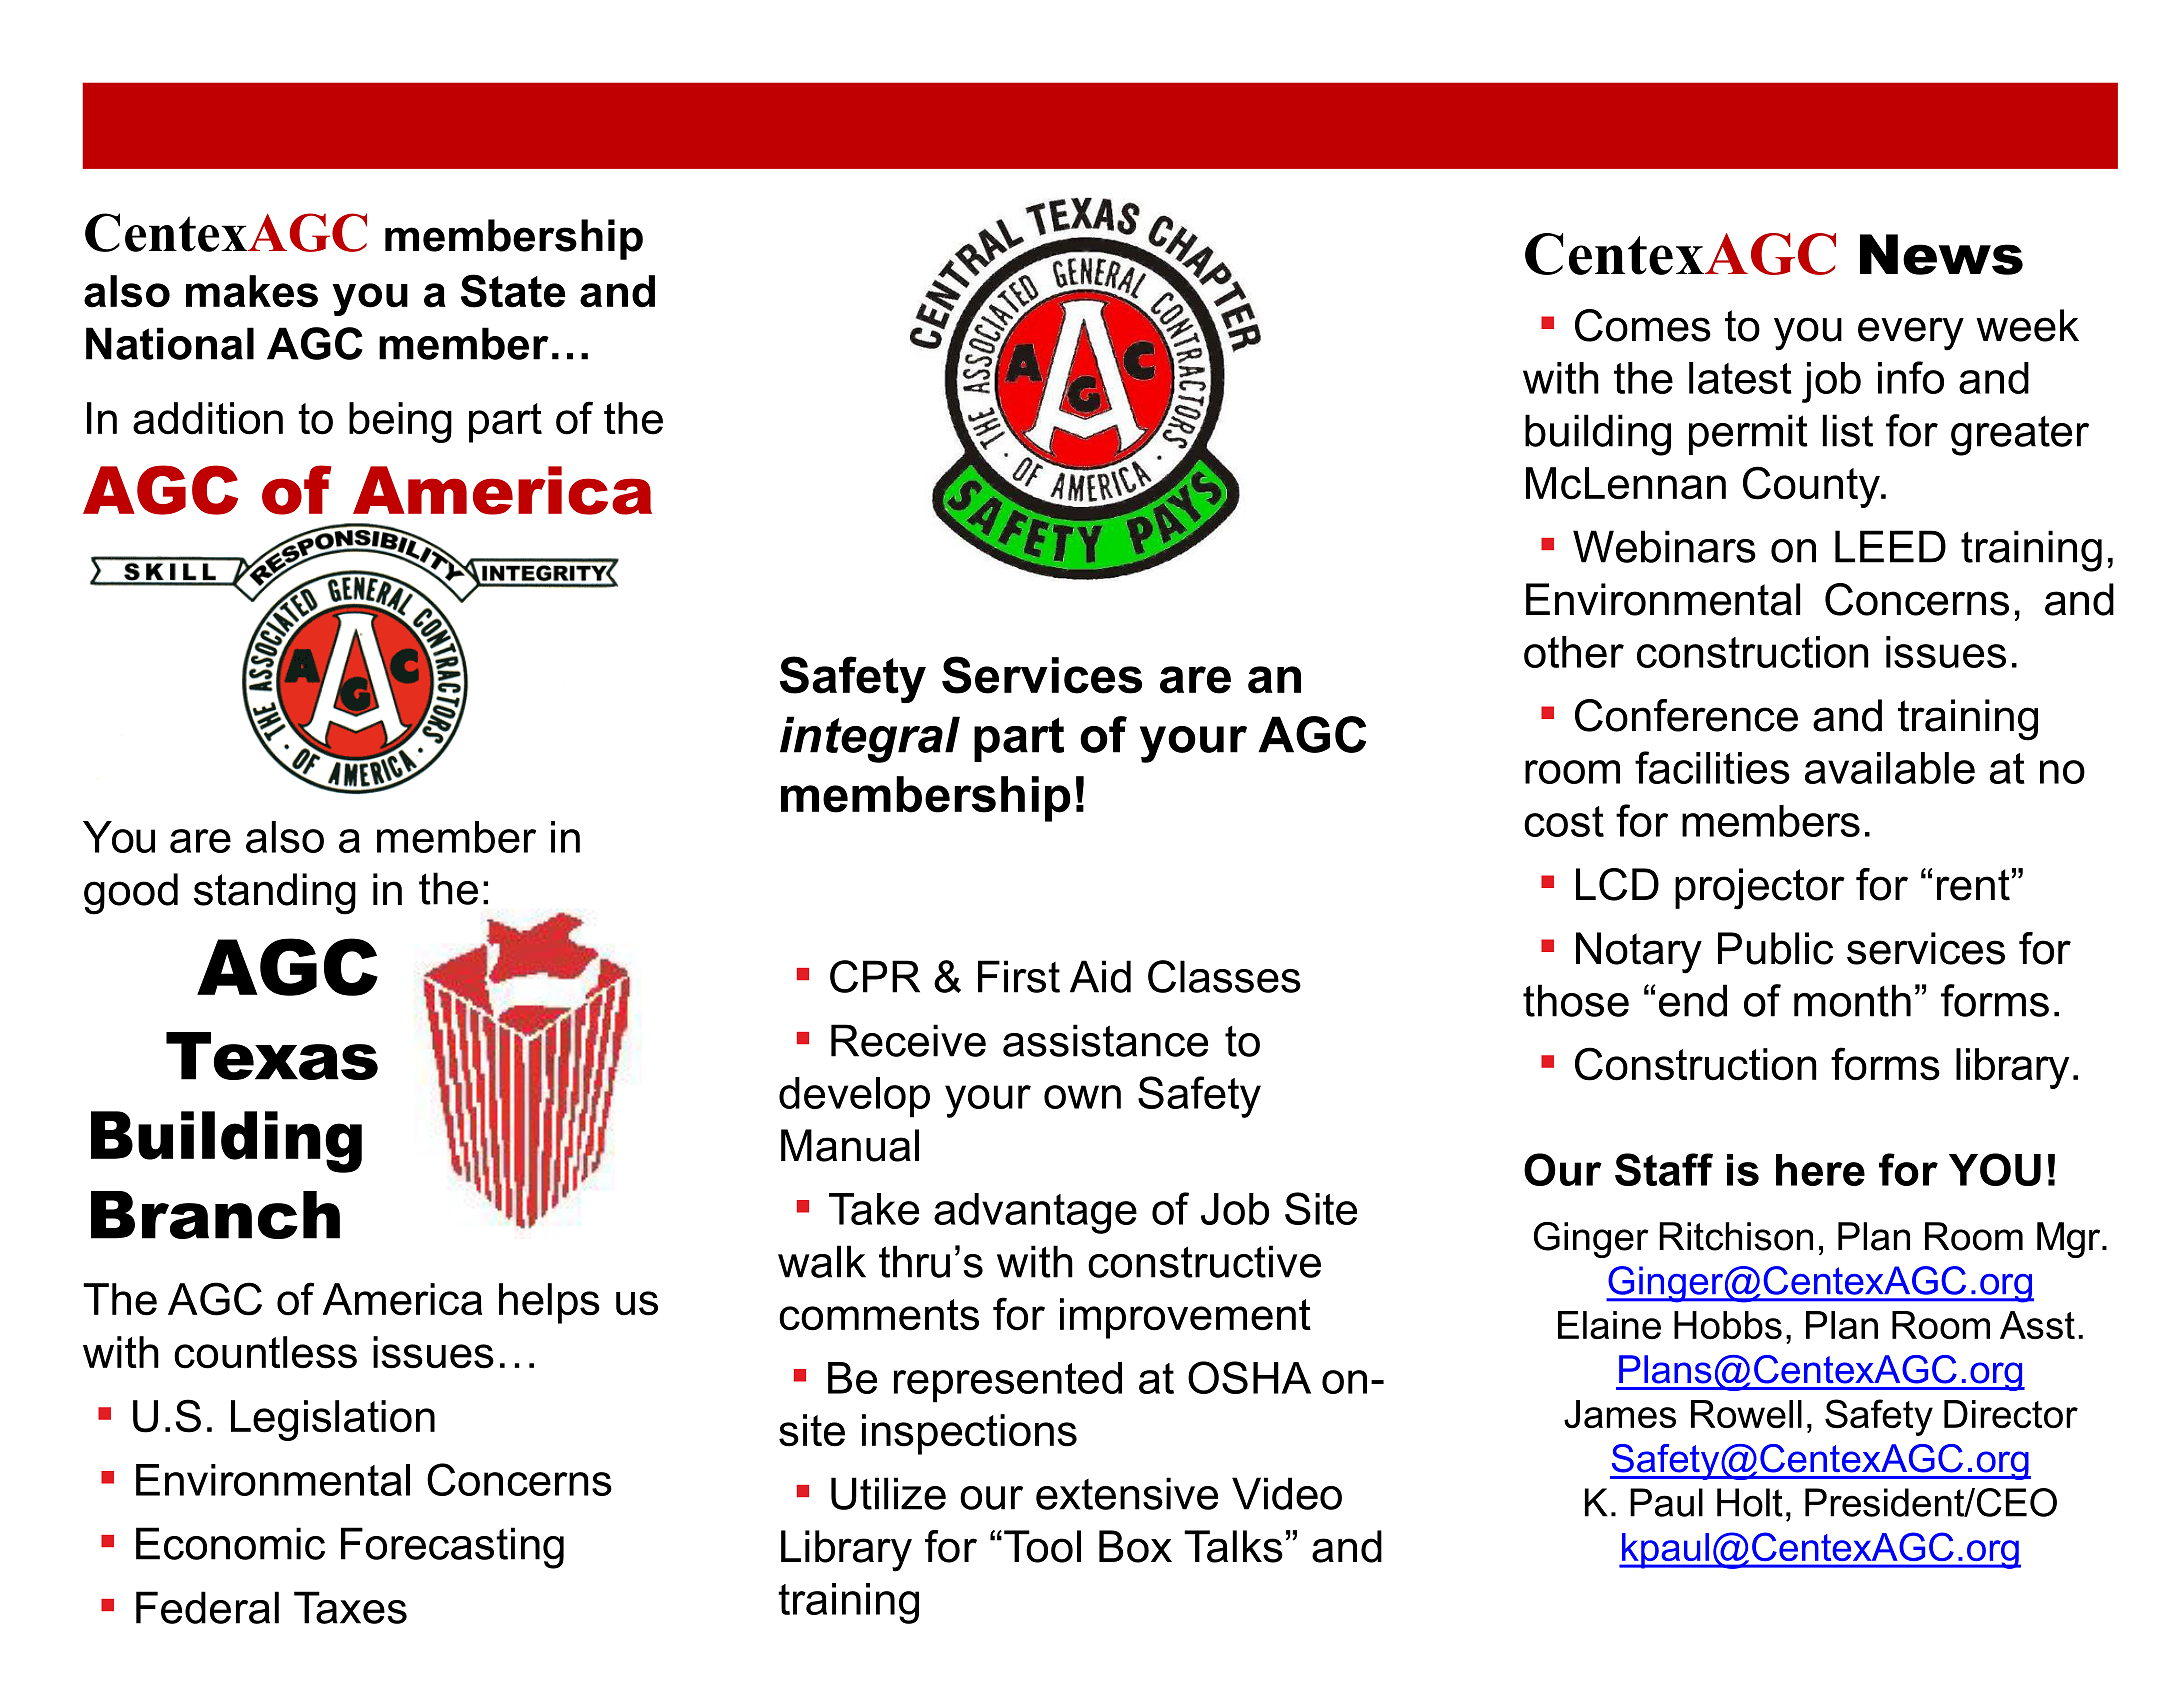 This screenshot has width=2184, height=1687. Describe the element at coordinates (1100, 976) in the screenshot. I see `Aid` at that location.
